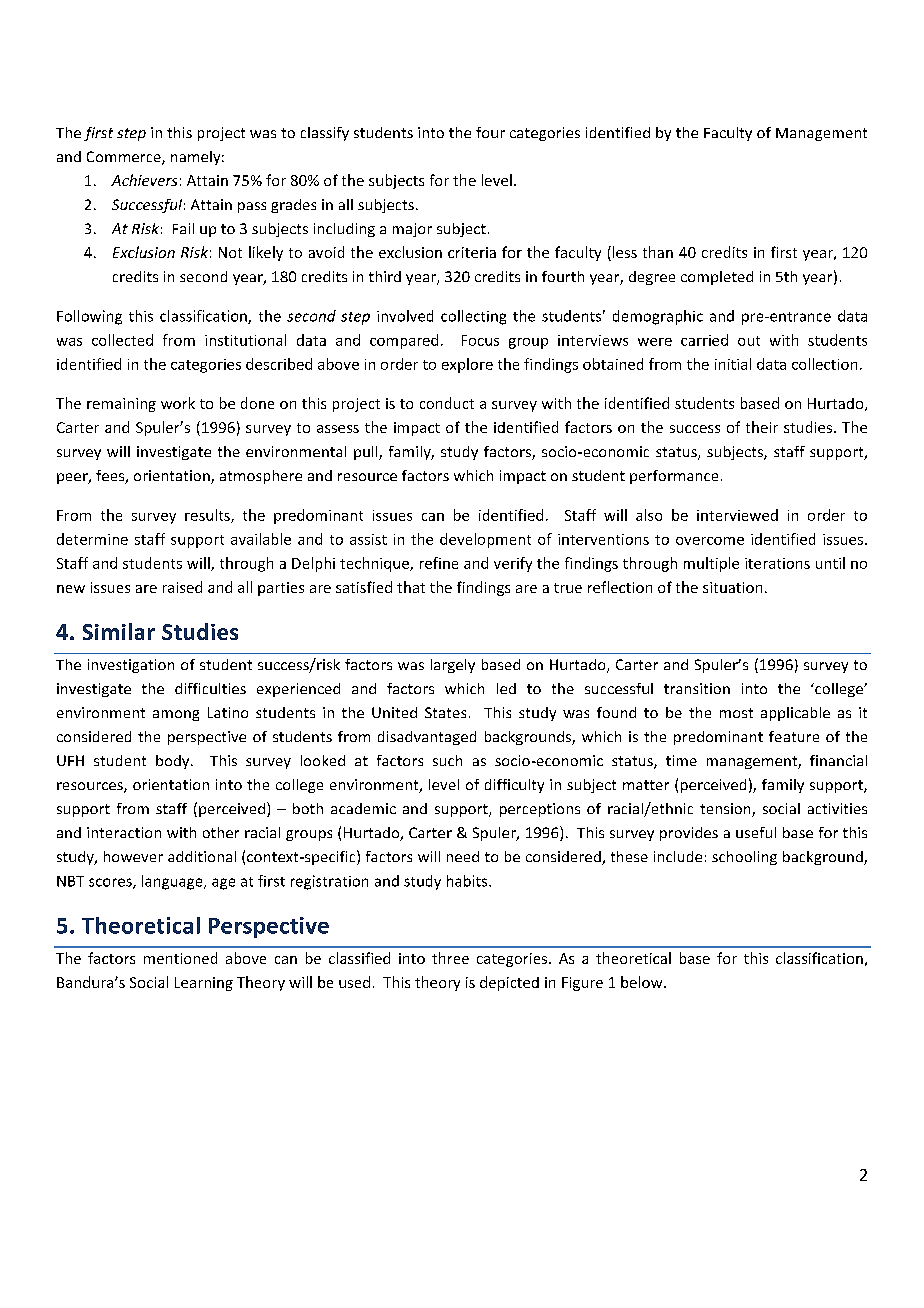  Describe the element at coordinates (439, 563) in the screenshot. I see `refine` at that location.
